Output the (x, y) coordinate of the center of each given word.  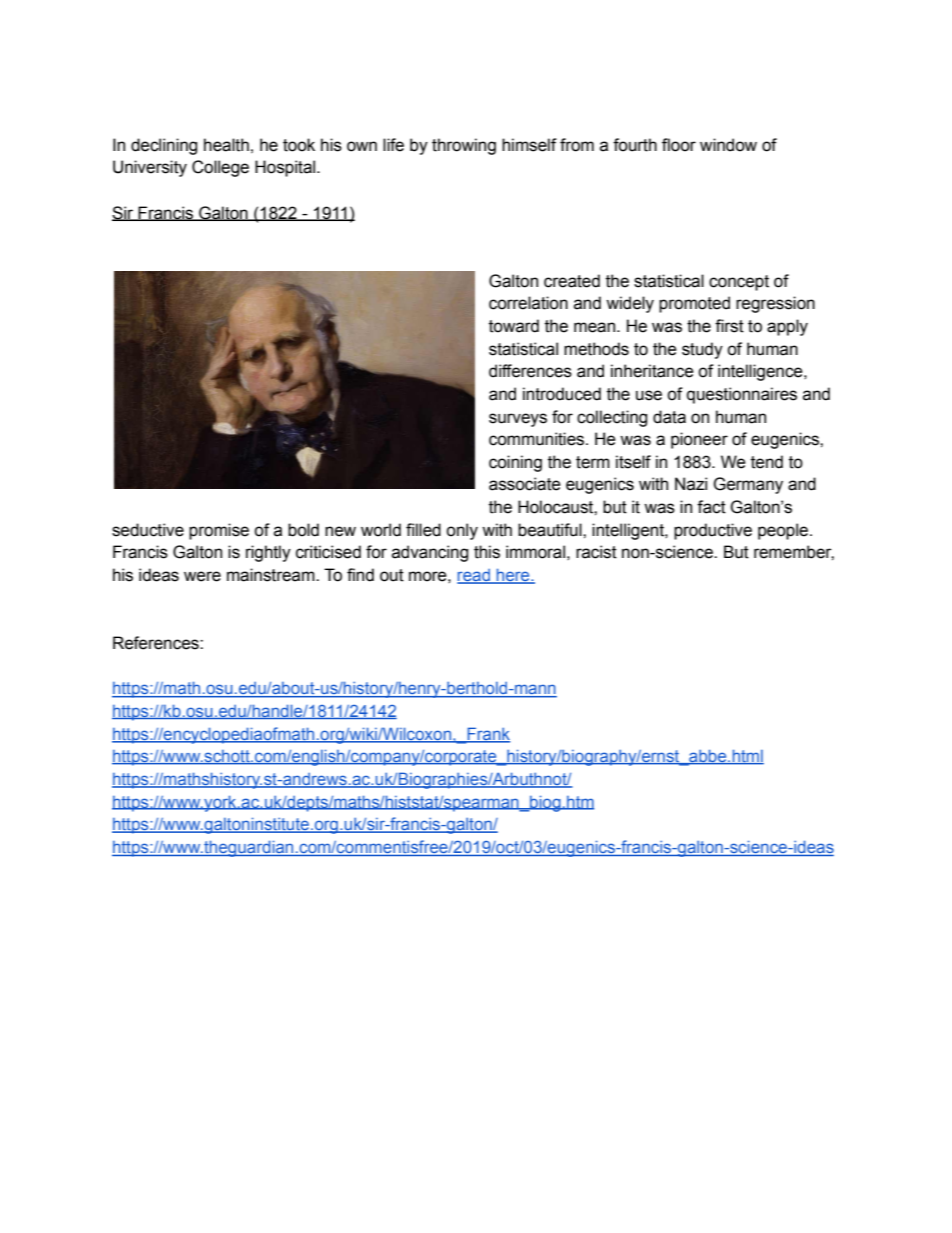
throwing (464, 146)
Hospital (286, 168)
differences (530, 371)
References (157, 643)
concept (739, 283)
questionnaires (742, 395)
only (462, 531)
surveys (518, 420)
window (728, 145)
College (220, 168)
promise (219, 531)
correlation (528, 303)
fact (711, 507)
